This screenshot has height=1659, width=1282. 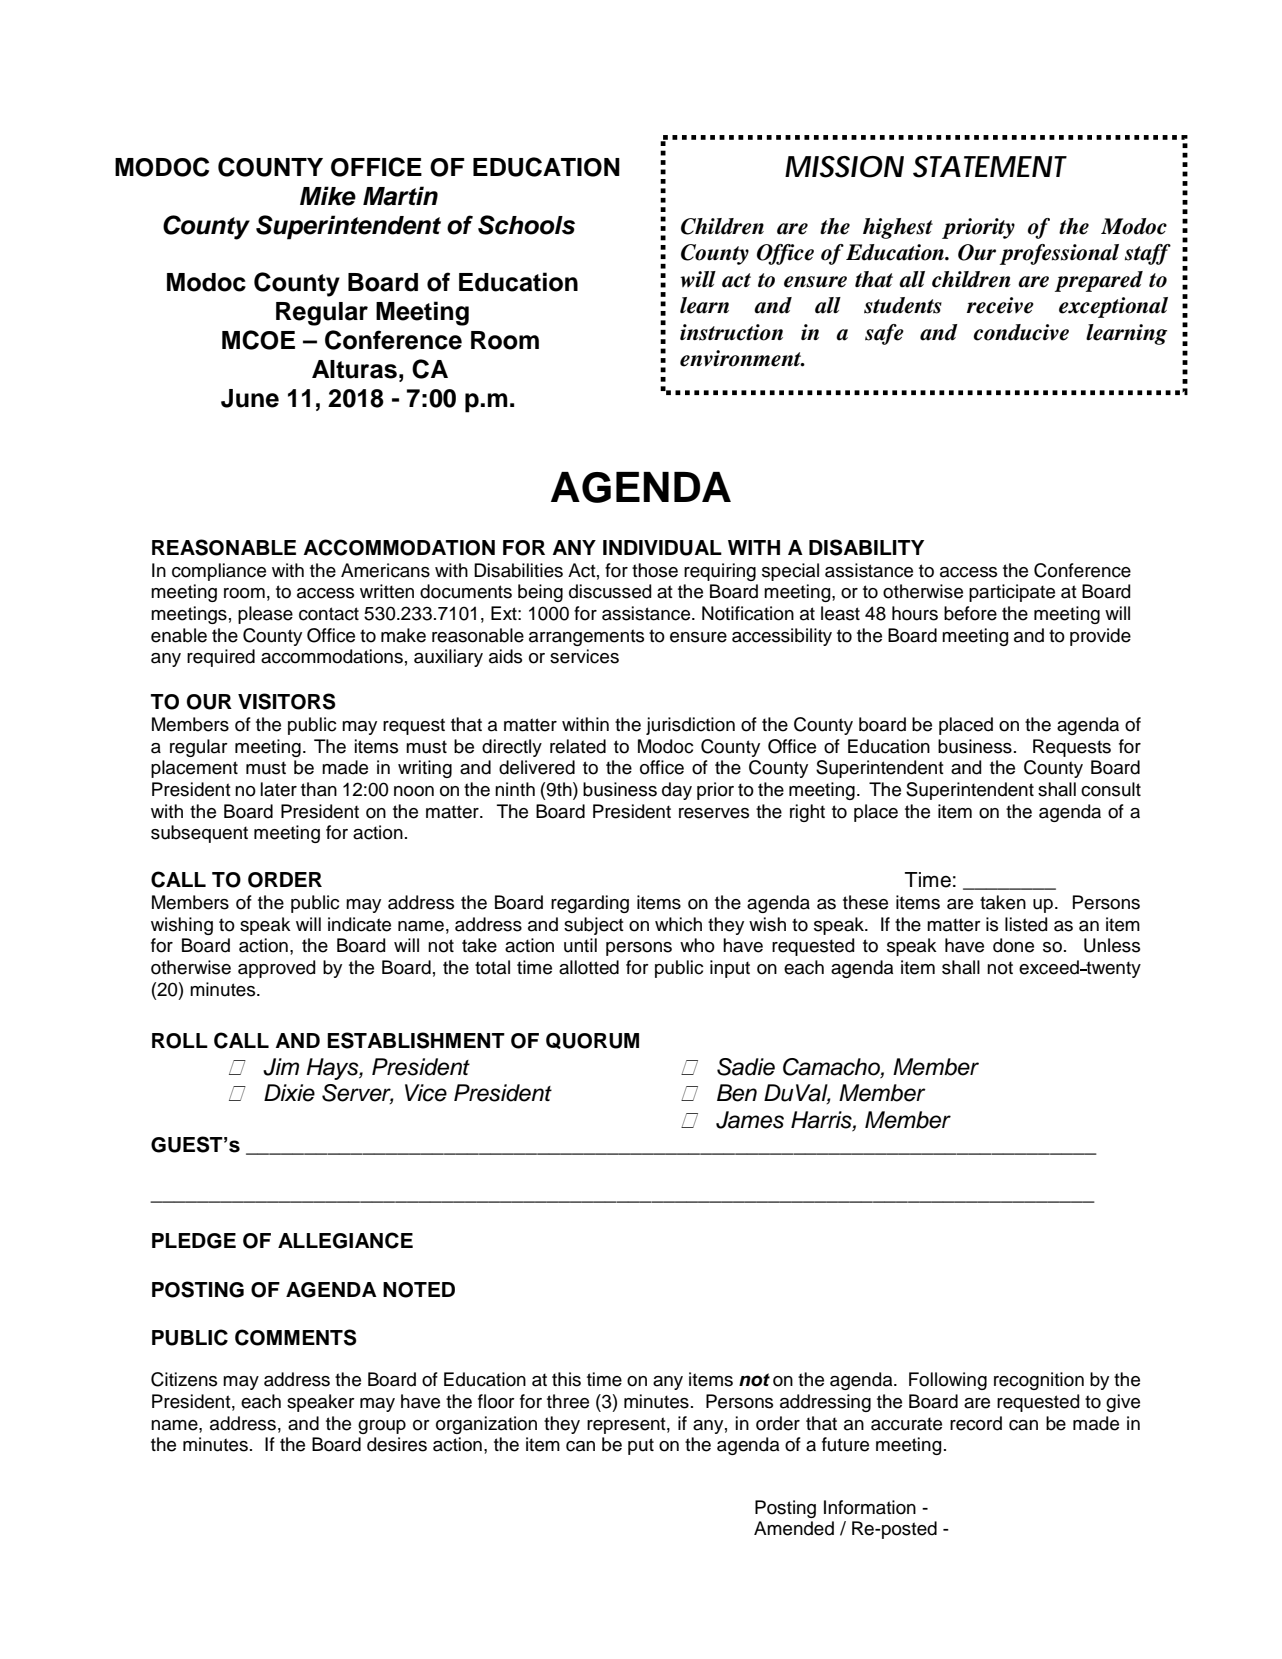 What do you see at coordinates (1059, 254) in the screenshot?
I see `professional` at bounding box center [1059, 254].
